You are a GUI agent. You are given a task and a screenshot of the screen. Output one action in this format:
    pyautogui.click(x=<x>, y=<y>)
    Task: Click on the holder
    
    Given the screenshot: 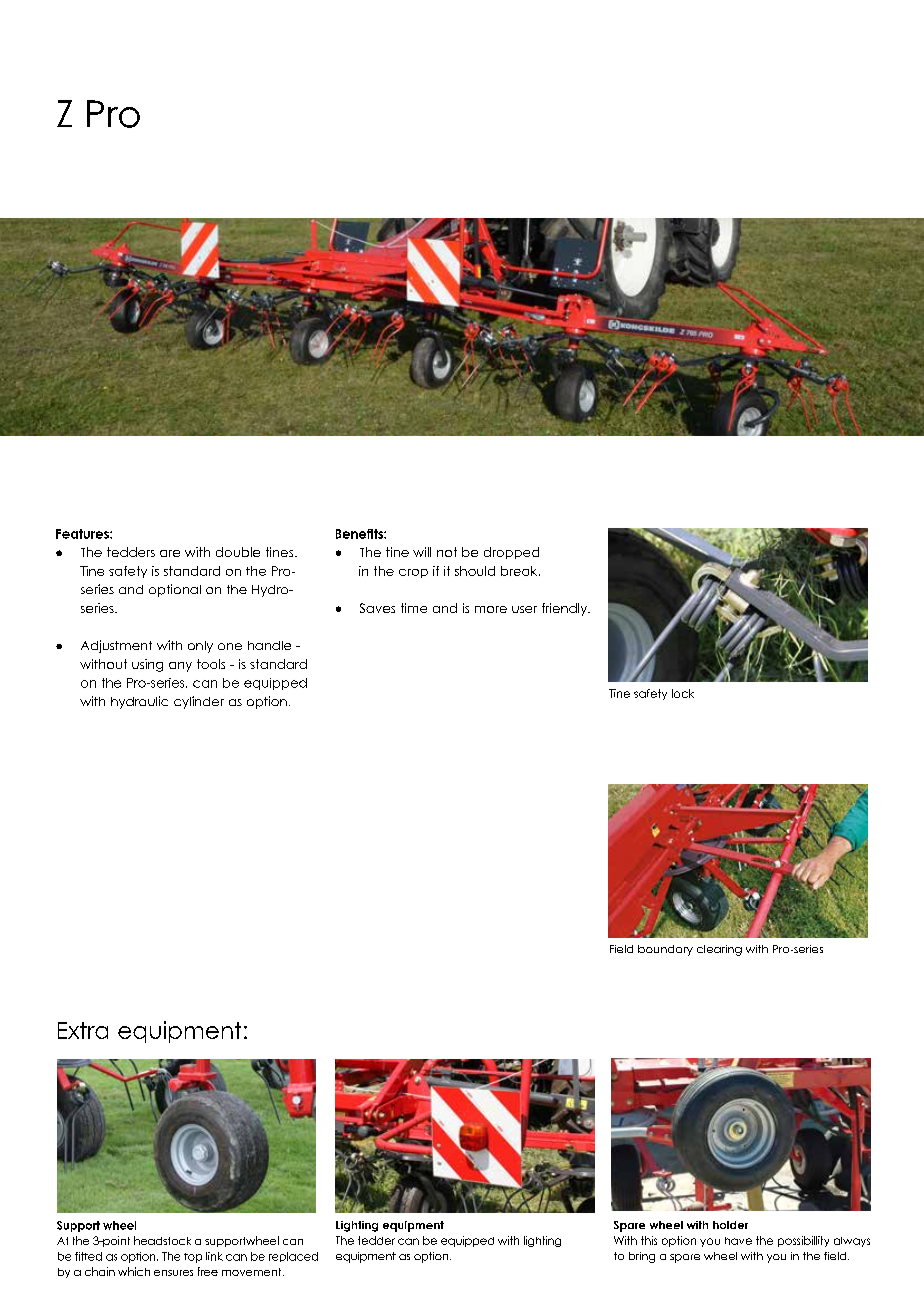 What is the action you would take?
    pyautogui.click(x=730, y=1225)
